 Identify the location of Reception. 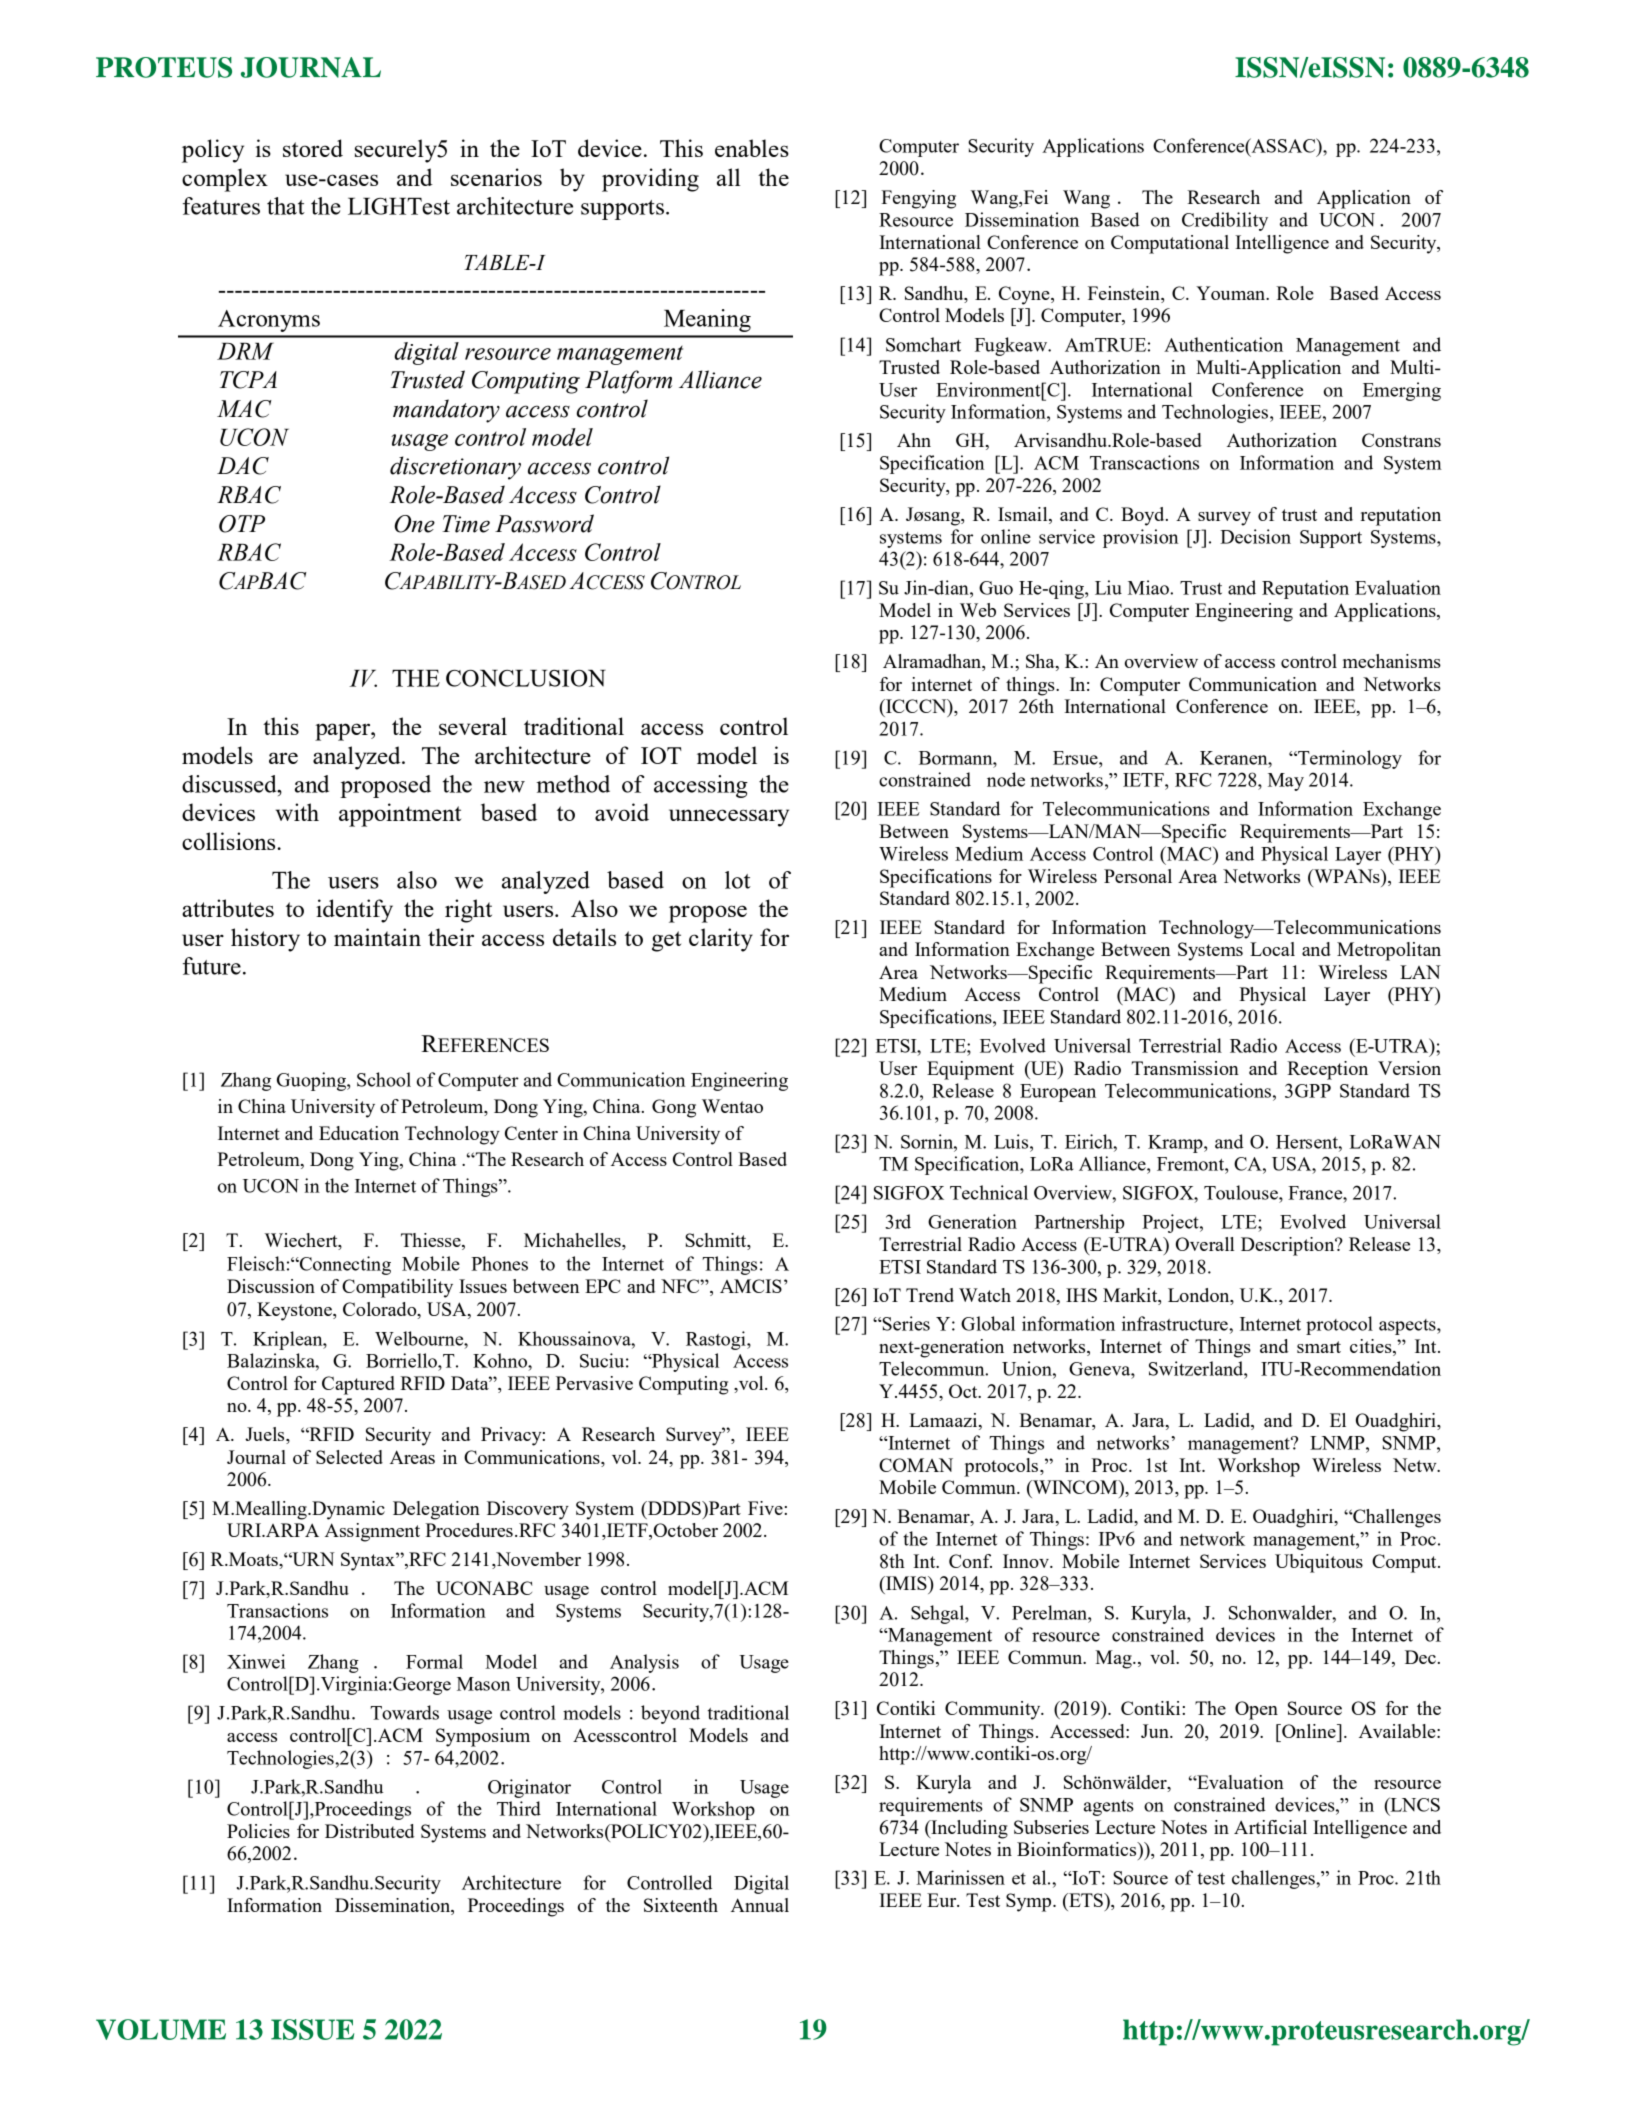
(1327, 1070).
